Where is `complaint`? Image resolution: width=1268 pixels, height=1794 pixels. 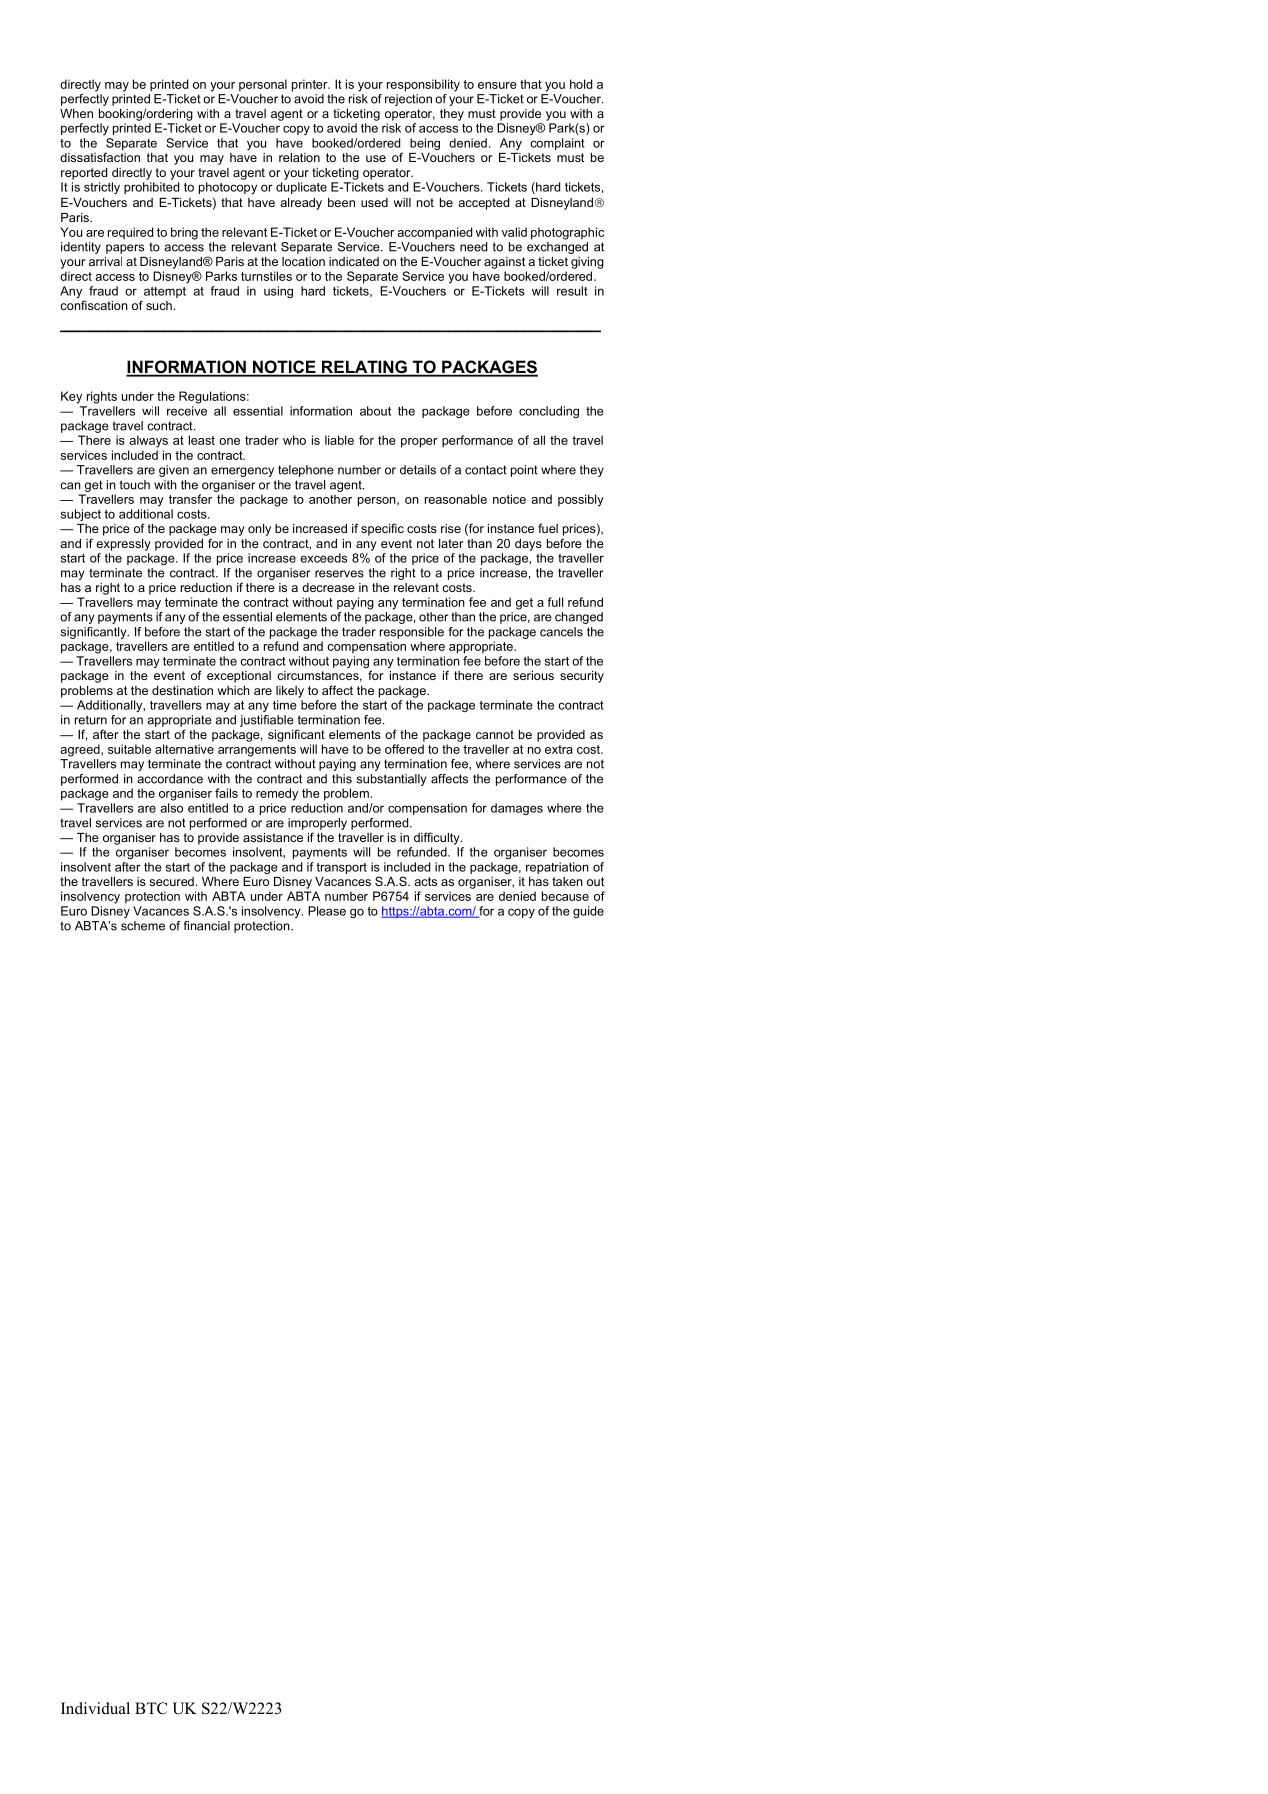 complaint is located at coordinates (557, 144).
